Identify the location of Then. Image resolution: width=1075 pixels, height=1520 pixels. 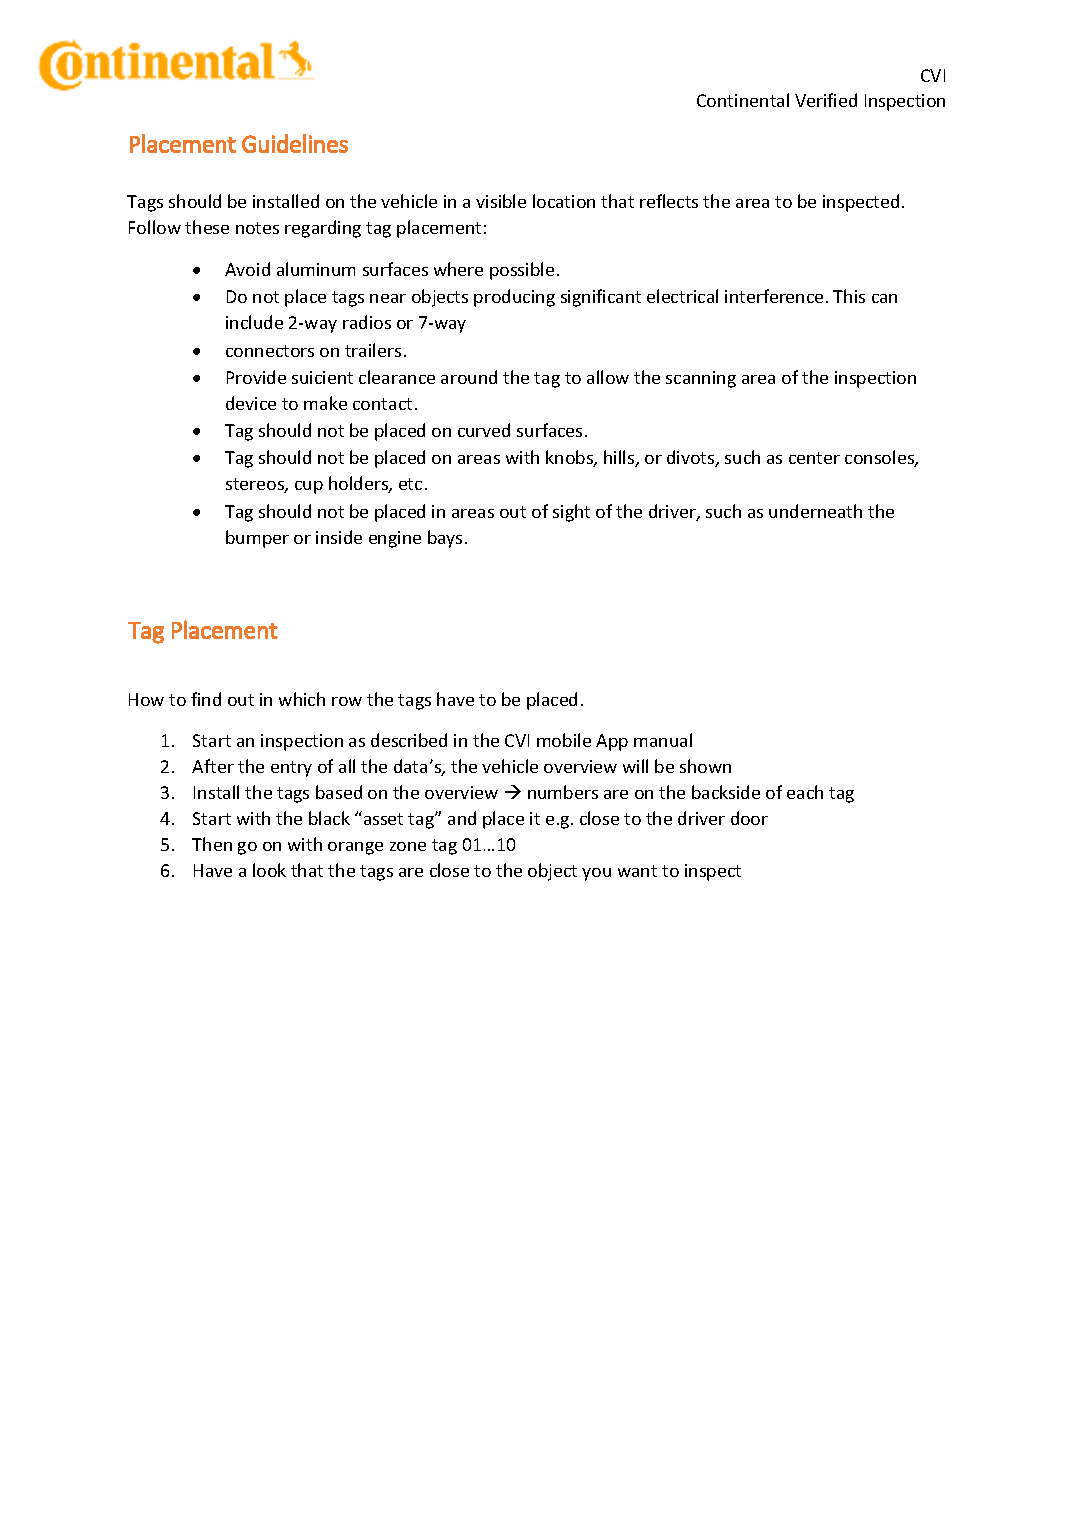
(212, 844).
